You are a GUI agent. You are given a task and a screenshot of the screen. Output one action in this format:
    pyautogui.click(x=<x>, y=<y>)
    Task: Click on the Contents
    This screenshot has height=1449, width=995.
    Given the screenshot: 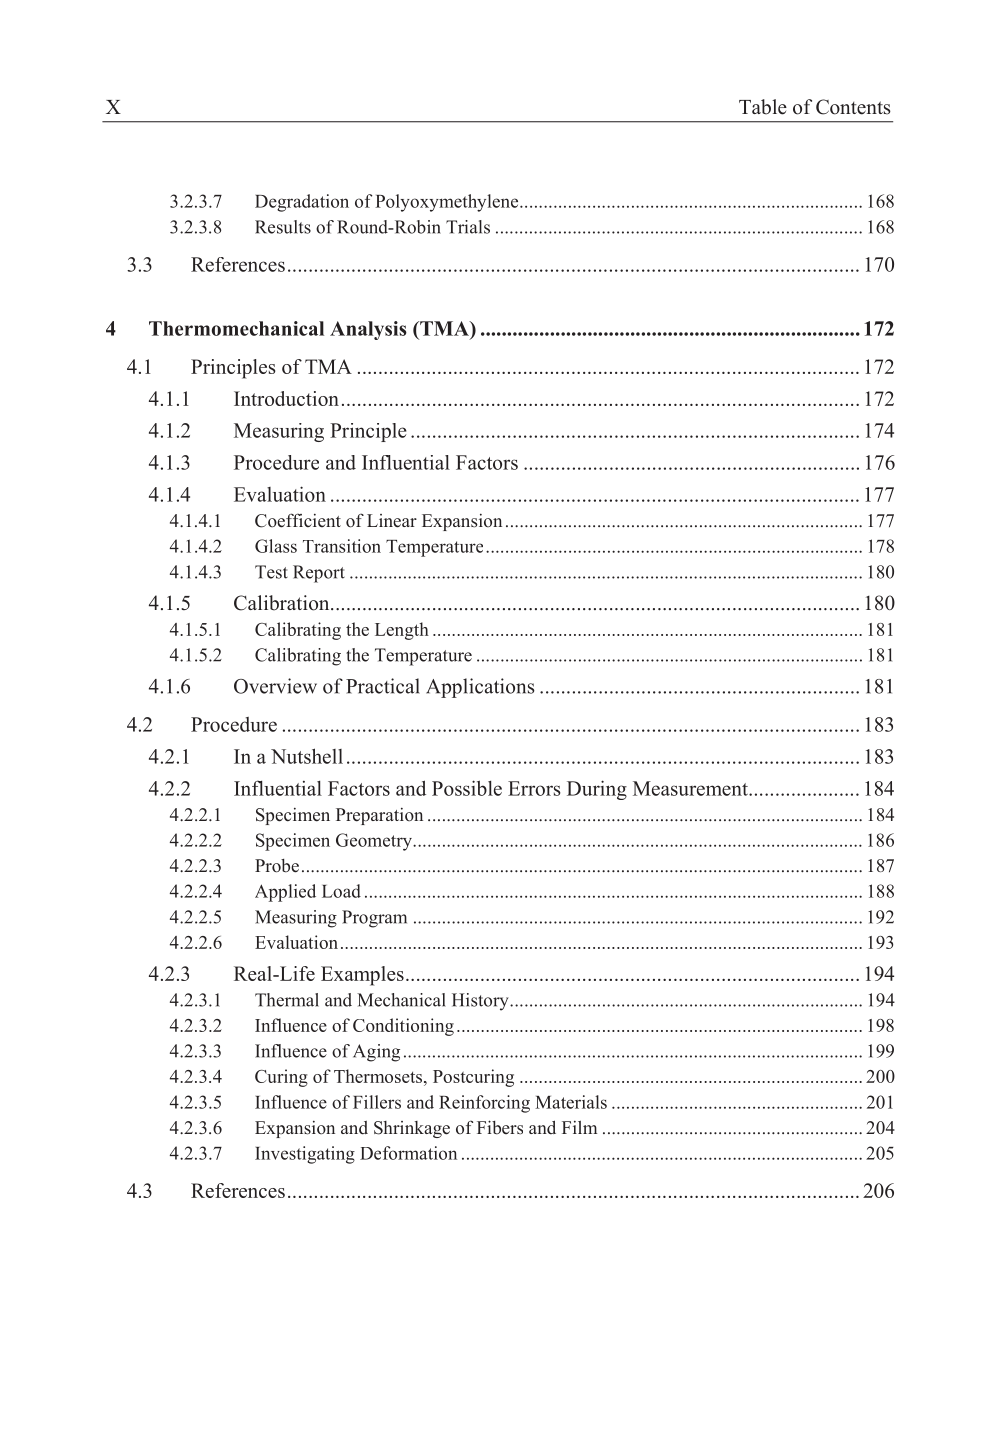 What is the action you would take?
    pyautogui.click(x=853, y=107)
